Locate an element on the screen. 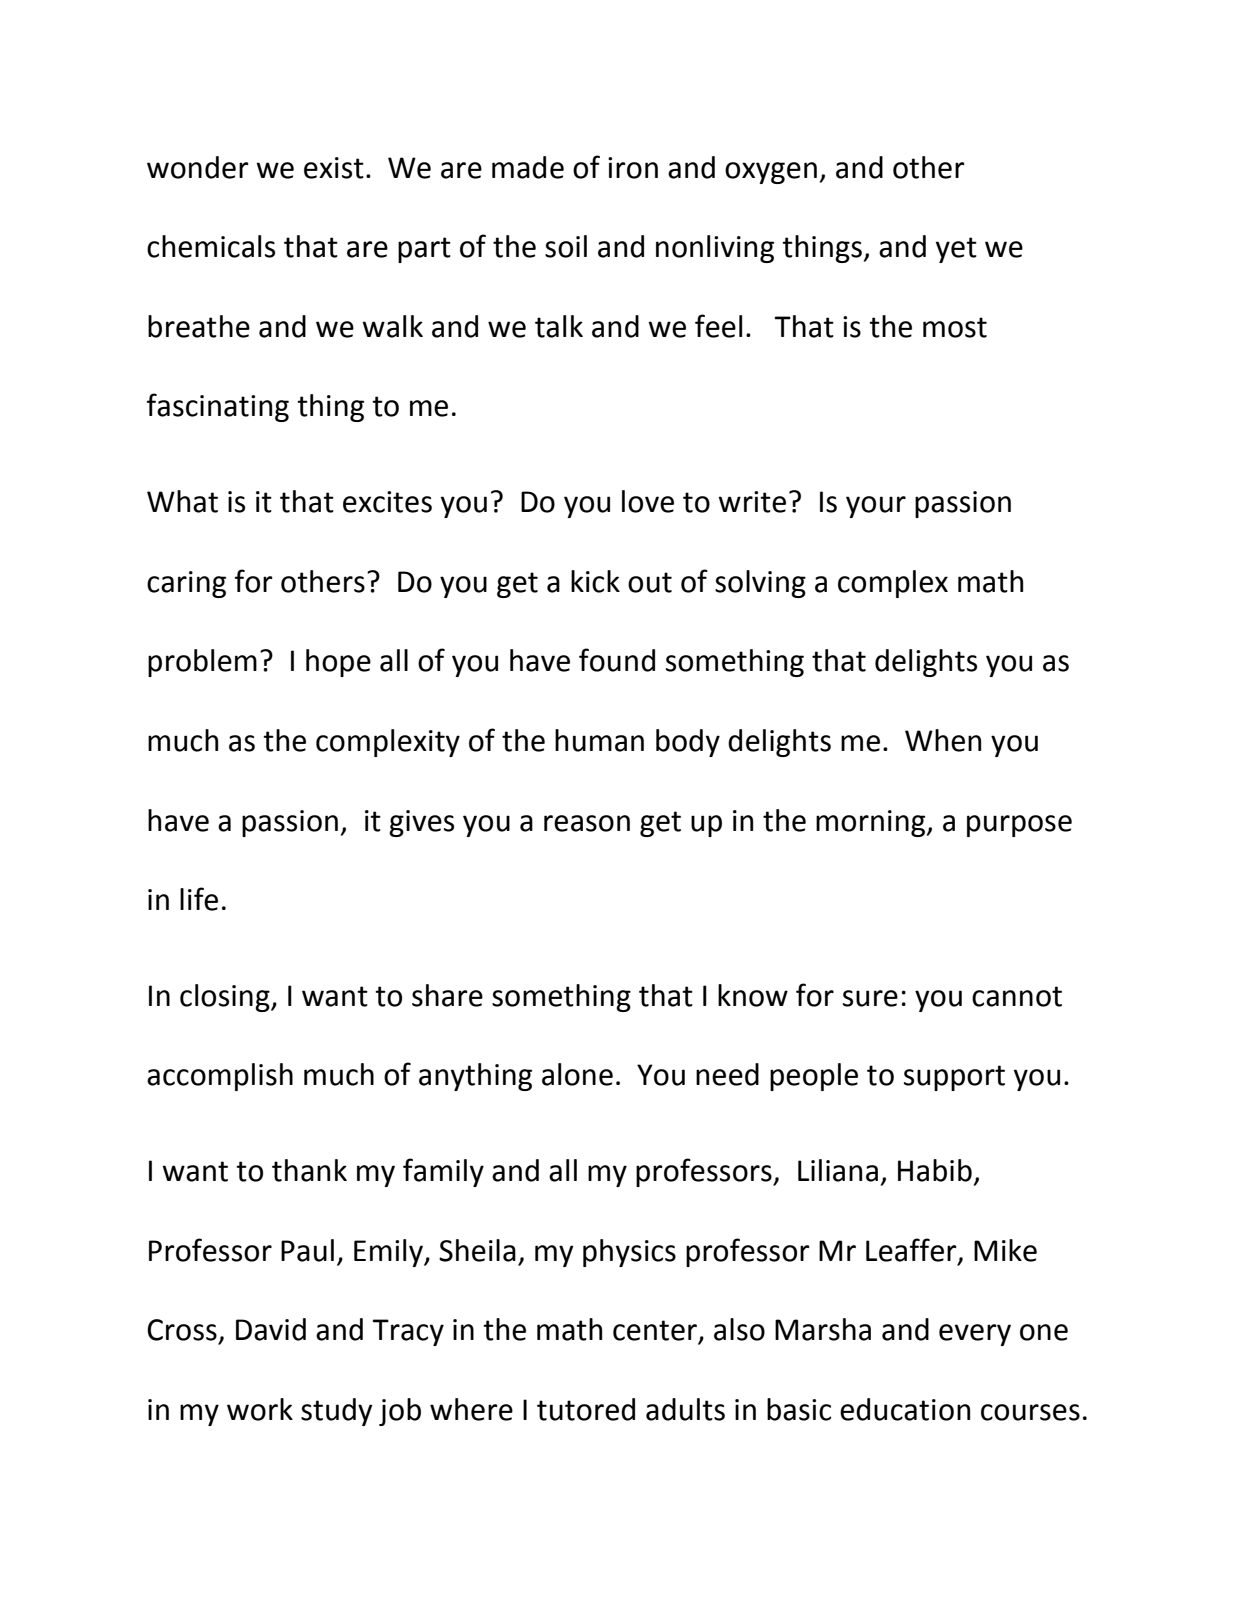 The height and width of the screenshot is (1613, 1246). kick is located at coordinates (595, 581).
